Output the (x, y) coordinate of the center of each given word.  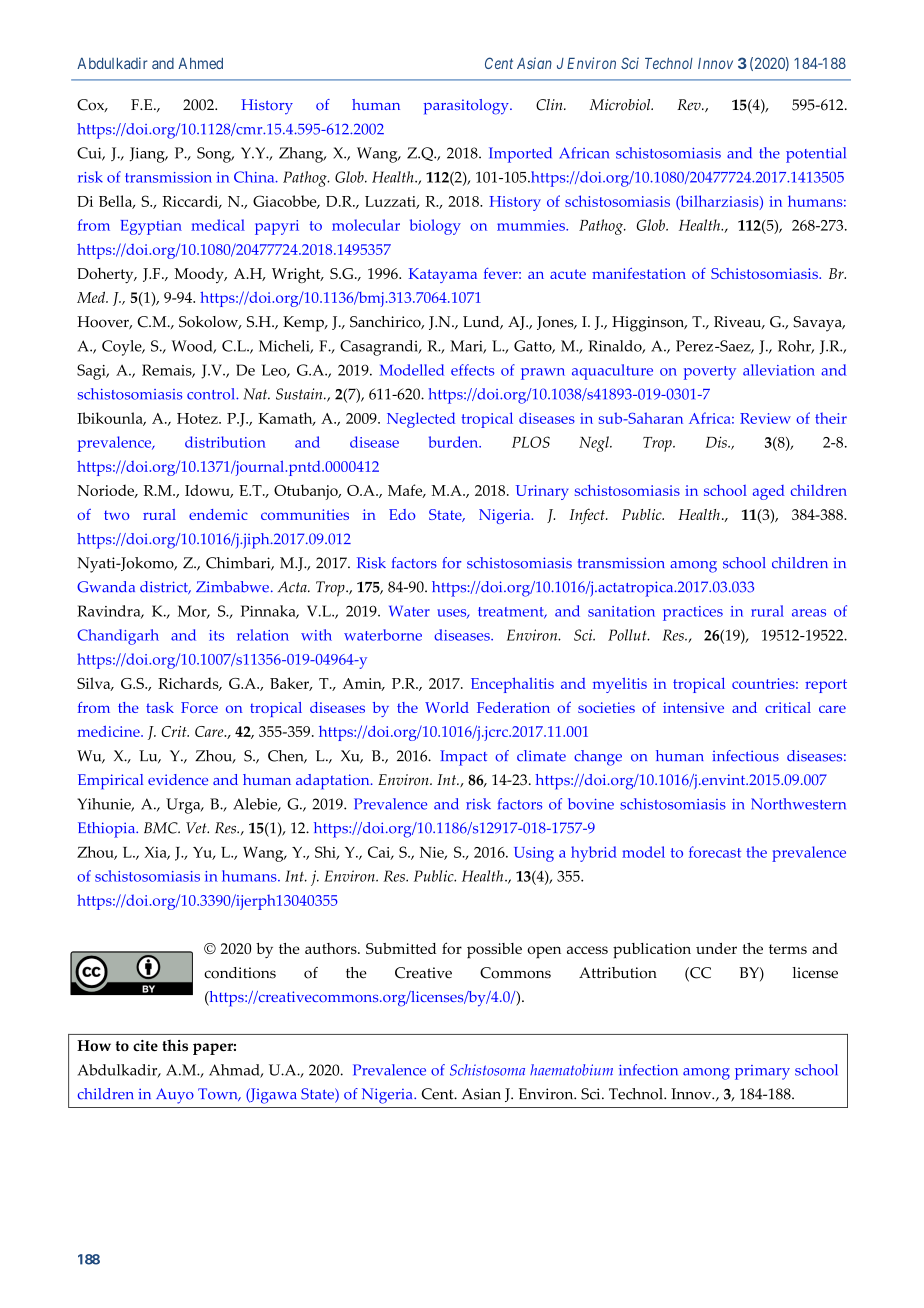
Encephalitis (512, 685)
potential (816, 155)
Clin (550, 105)
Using (534, 854)
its (216, 635)
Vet (197, 828)
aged (768, 492)
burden (455, 442)
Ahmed (200, 63)
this (175, 1045)
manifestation (639, 273)
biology (435, 227)
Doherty (106, 275)
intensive (693, 707)
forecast (715, 852)
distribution (225, 442)
